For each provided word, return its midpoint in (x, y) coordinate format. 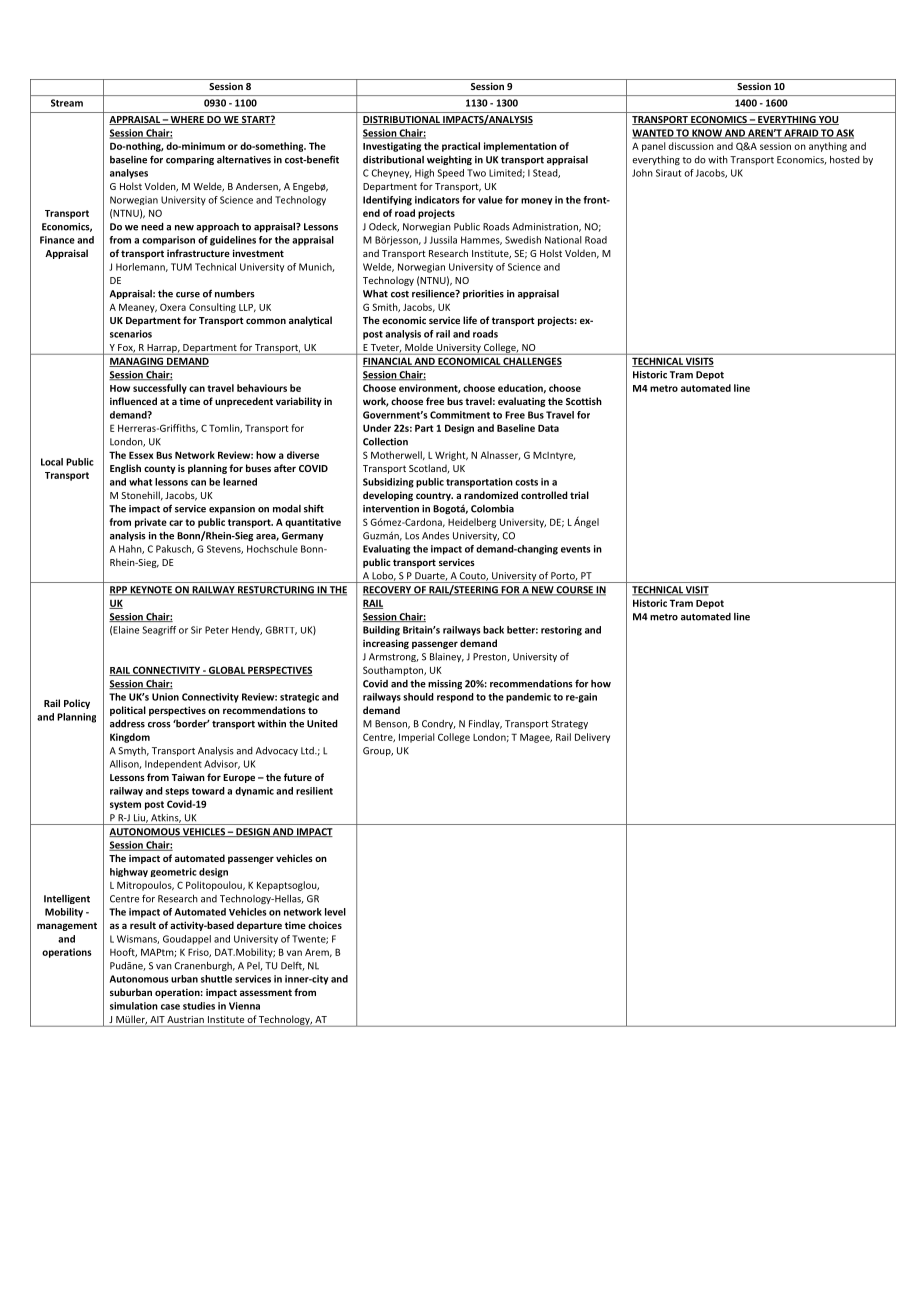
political (128, 711)
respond (455, 698)
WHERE (187, 120)
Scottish (584, 401)
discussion (691, 146)
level (335, 912)
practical (461, 147)
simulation (134, 1006)
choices (325, 925)
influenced (133, 401)
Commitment (460, 415)
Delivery (592, 738)
